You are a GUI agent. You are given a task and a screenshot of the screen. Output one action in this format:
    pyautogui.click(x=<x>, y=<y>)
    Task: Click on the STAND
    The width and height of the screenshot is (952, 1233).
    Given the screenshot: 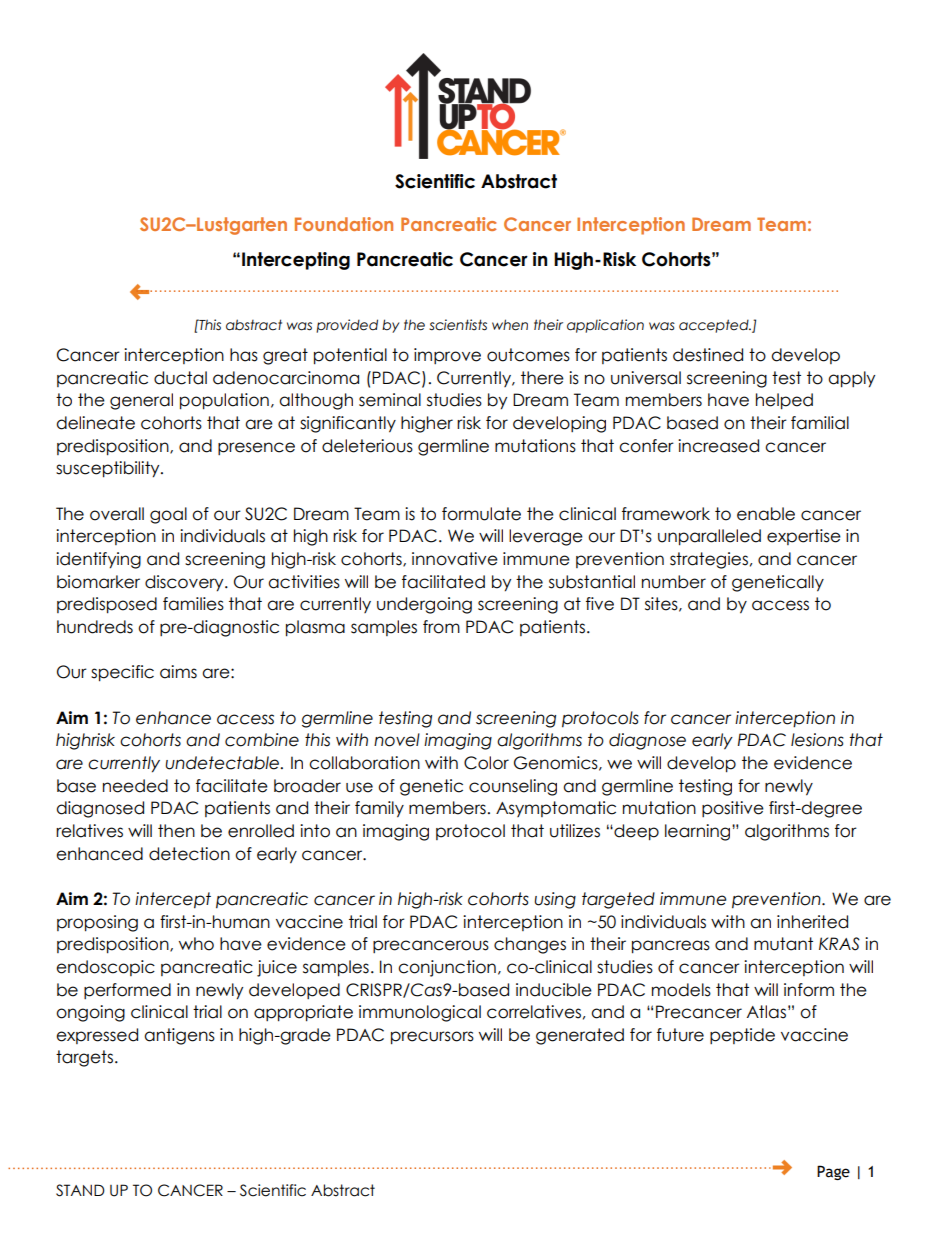 What is the action you would take?
    pyautogui.click(x=80, y=1190)
